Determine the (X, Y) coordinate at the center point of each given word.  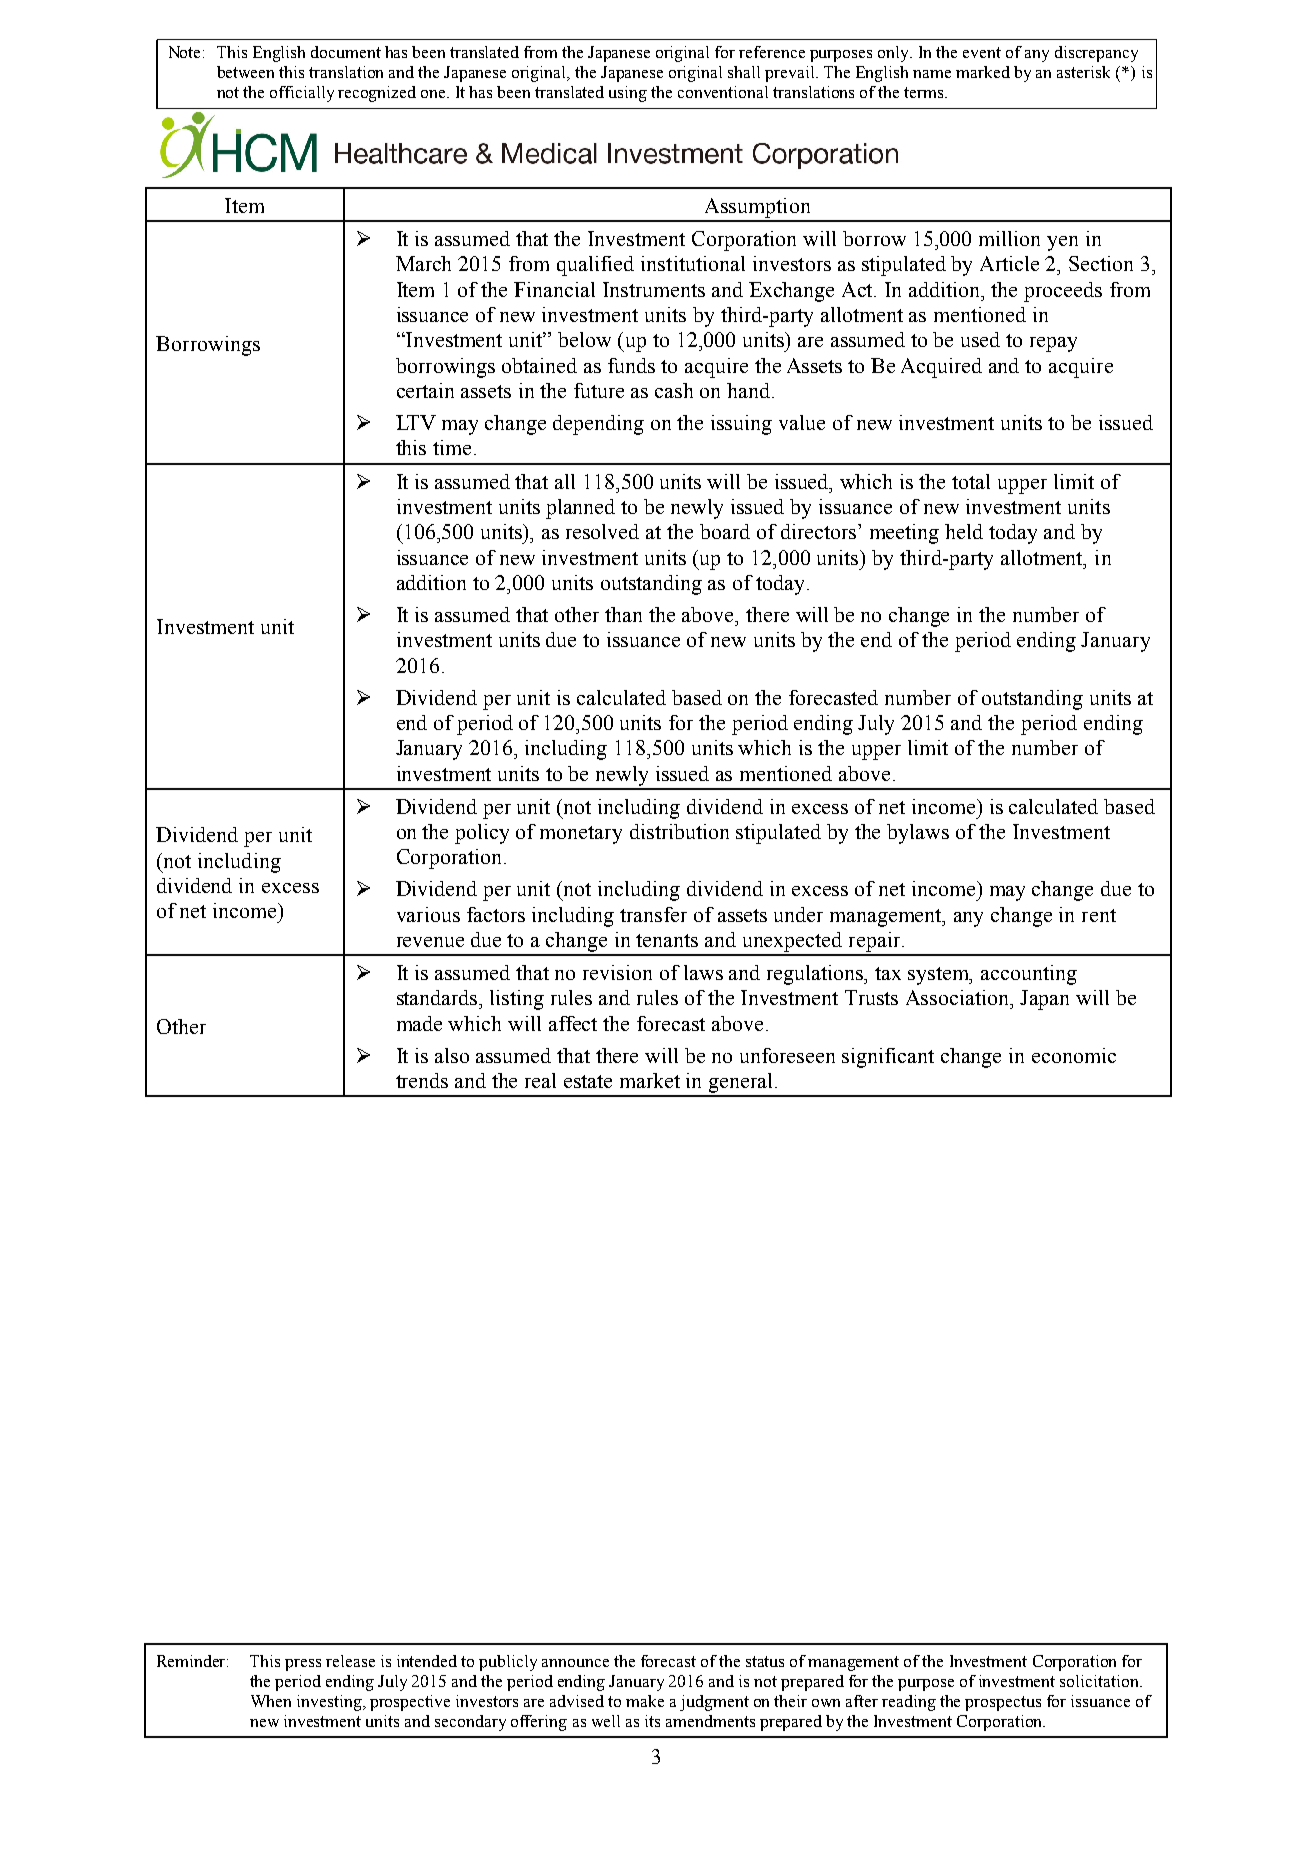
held (964, 531)
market (650, 1080)
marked (983, 72)
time (452, 447)
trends (422, 1080)
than (623, 614)
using (628, 94)
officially (302, 94)
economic (1074, 1055)
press (303, 1665)
